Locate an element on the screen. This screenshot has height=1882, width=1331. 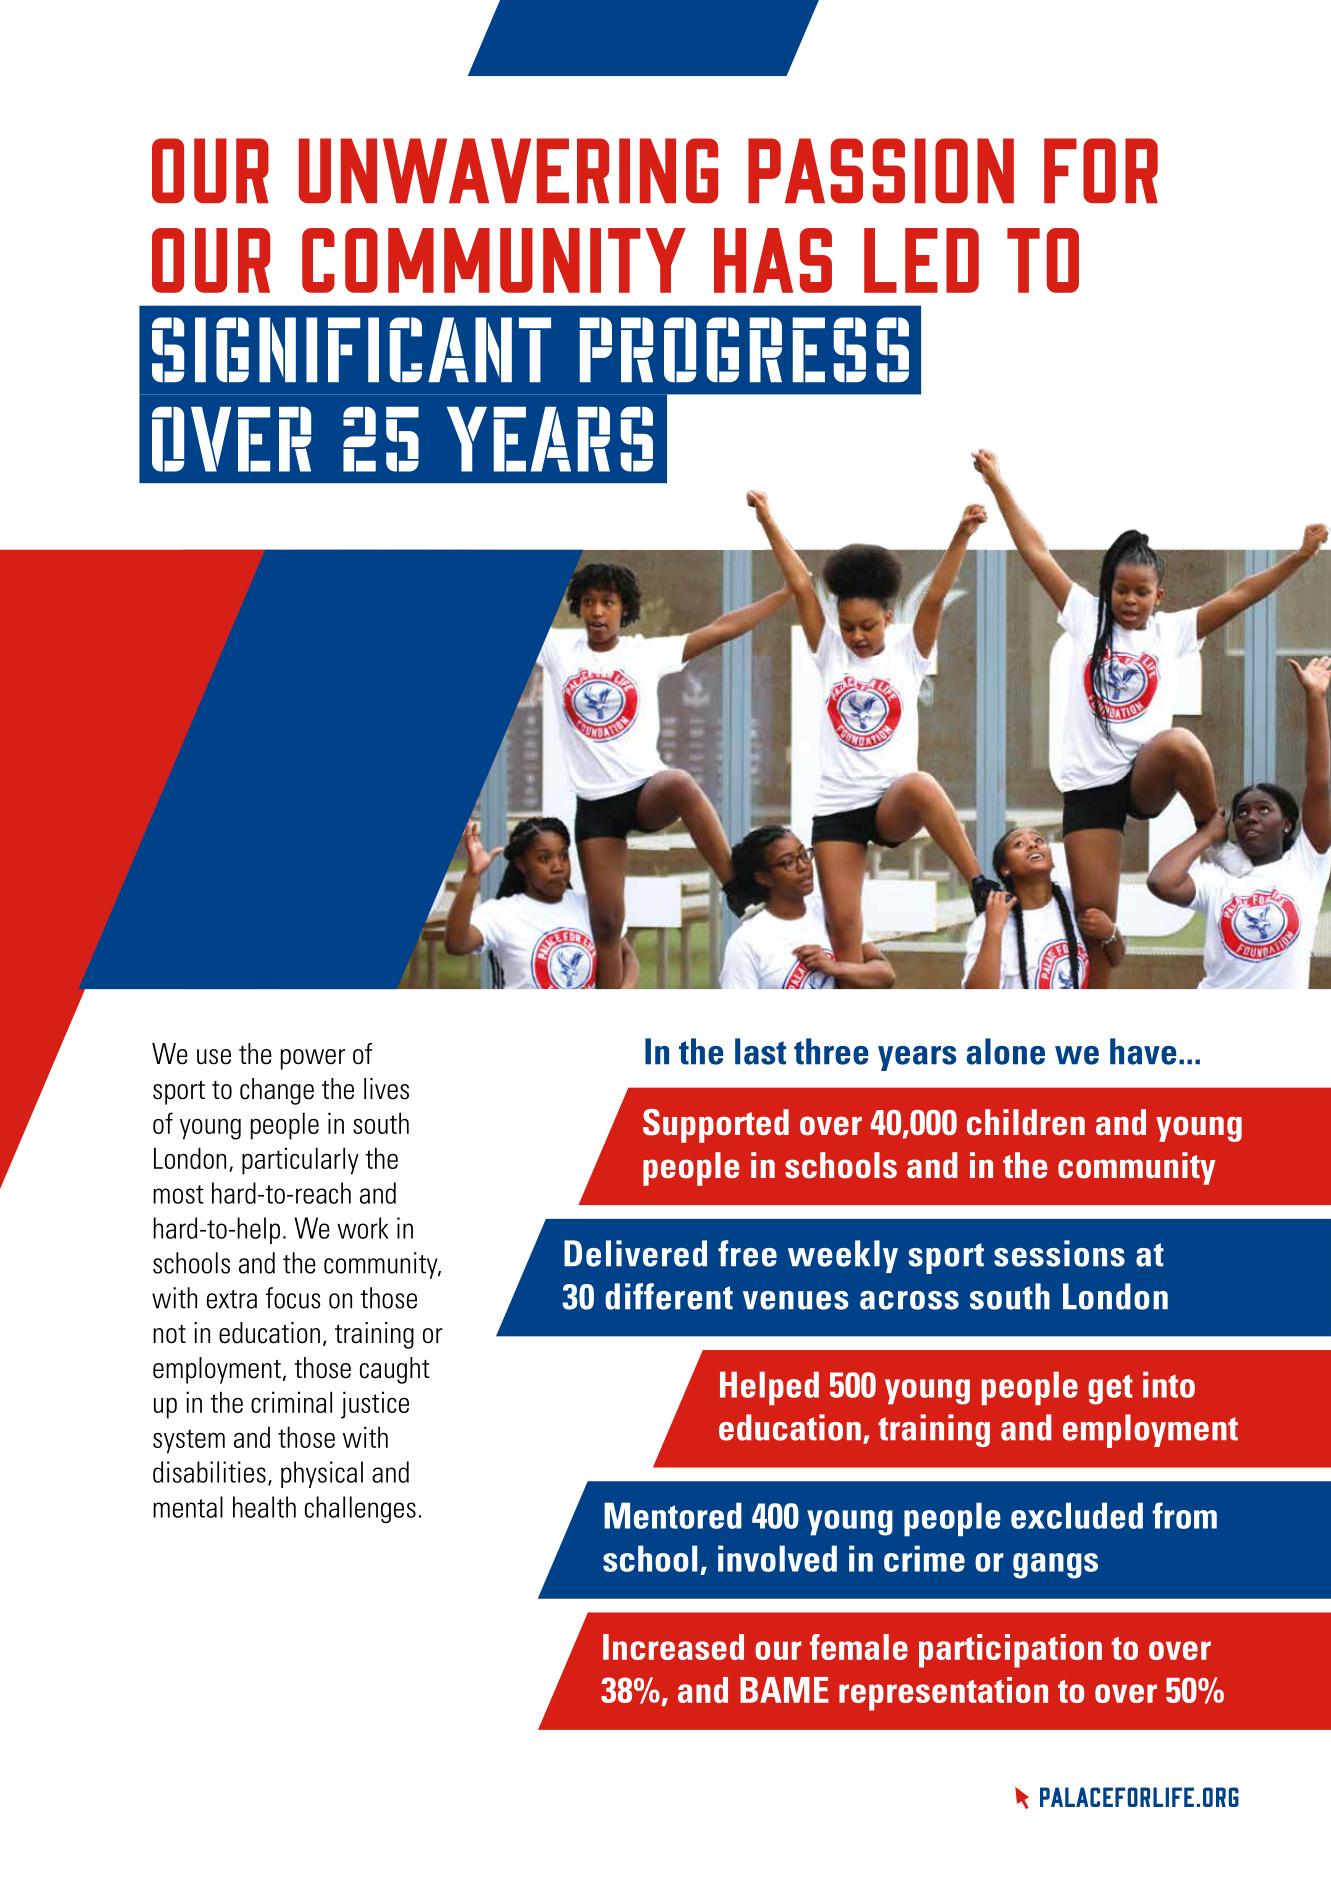
has is located at coordinates (773, 260).
